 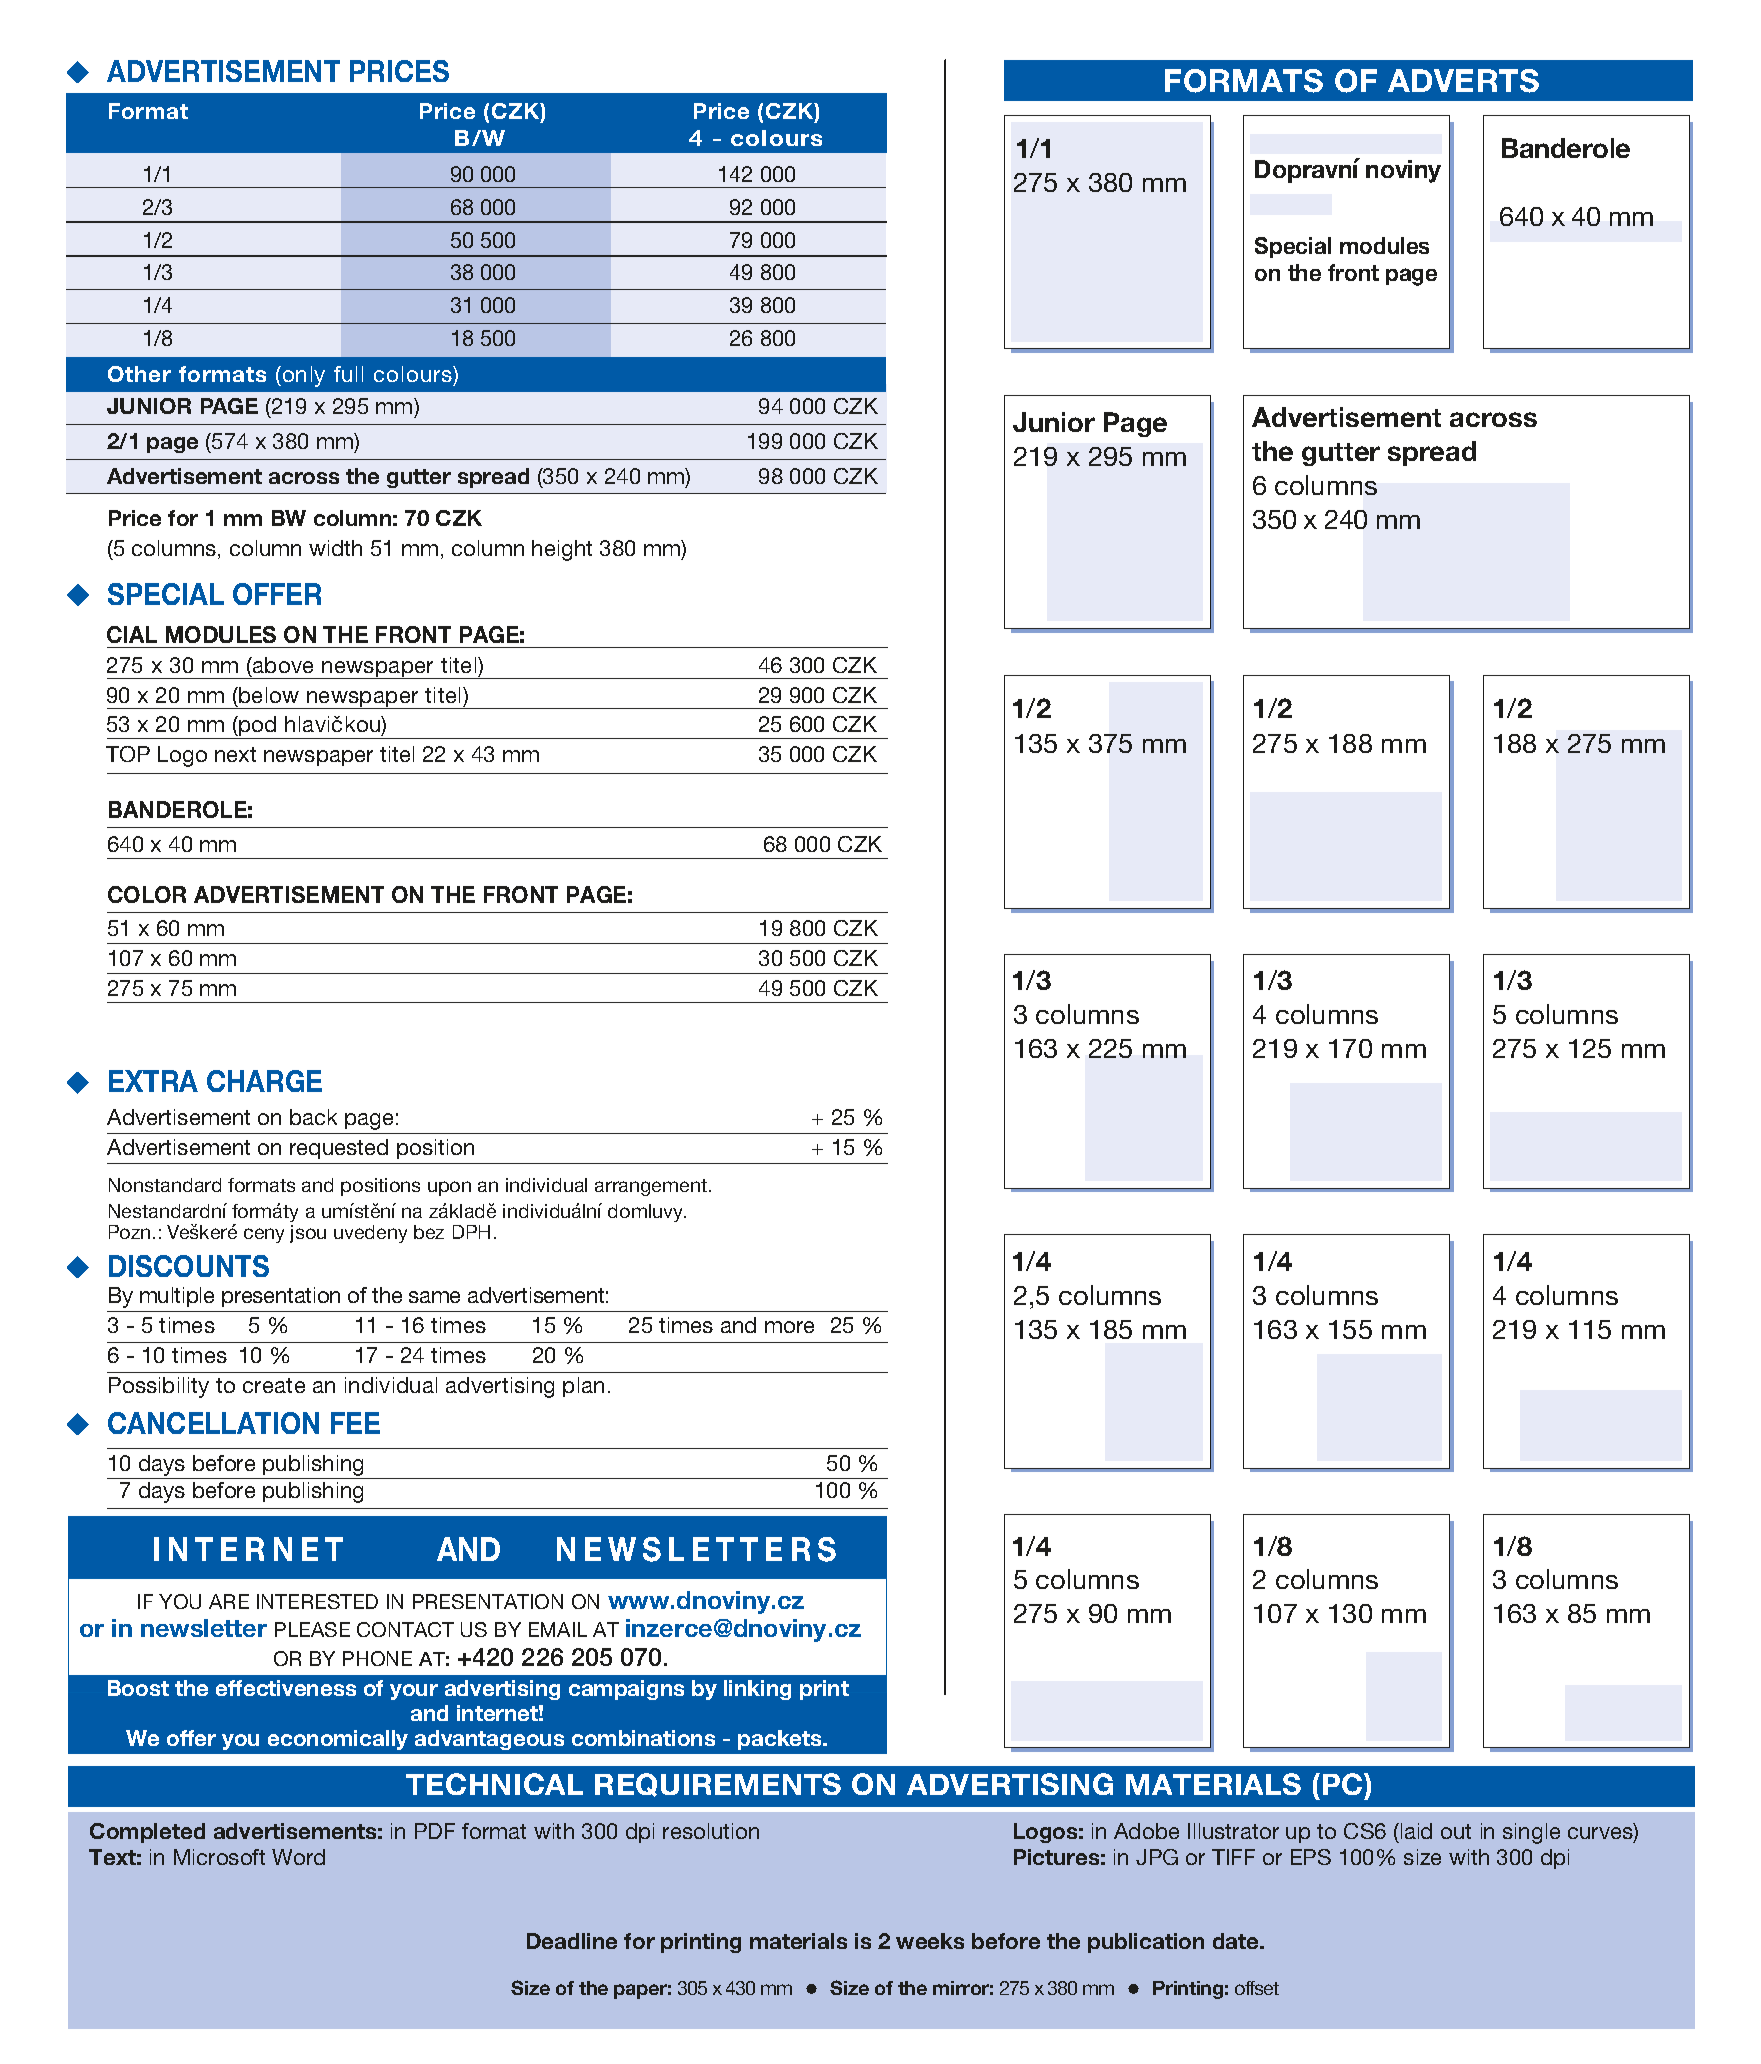 I want to click on full, so click(x=348, y=374).
